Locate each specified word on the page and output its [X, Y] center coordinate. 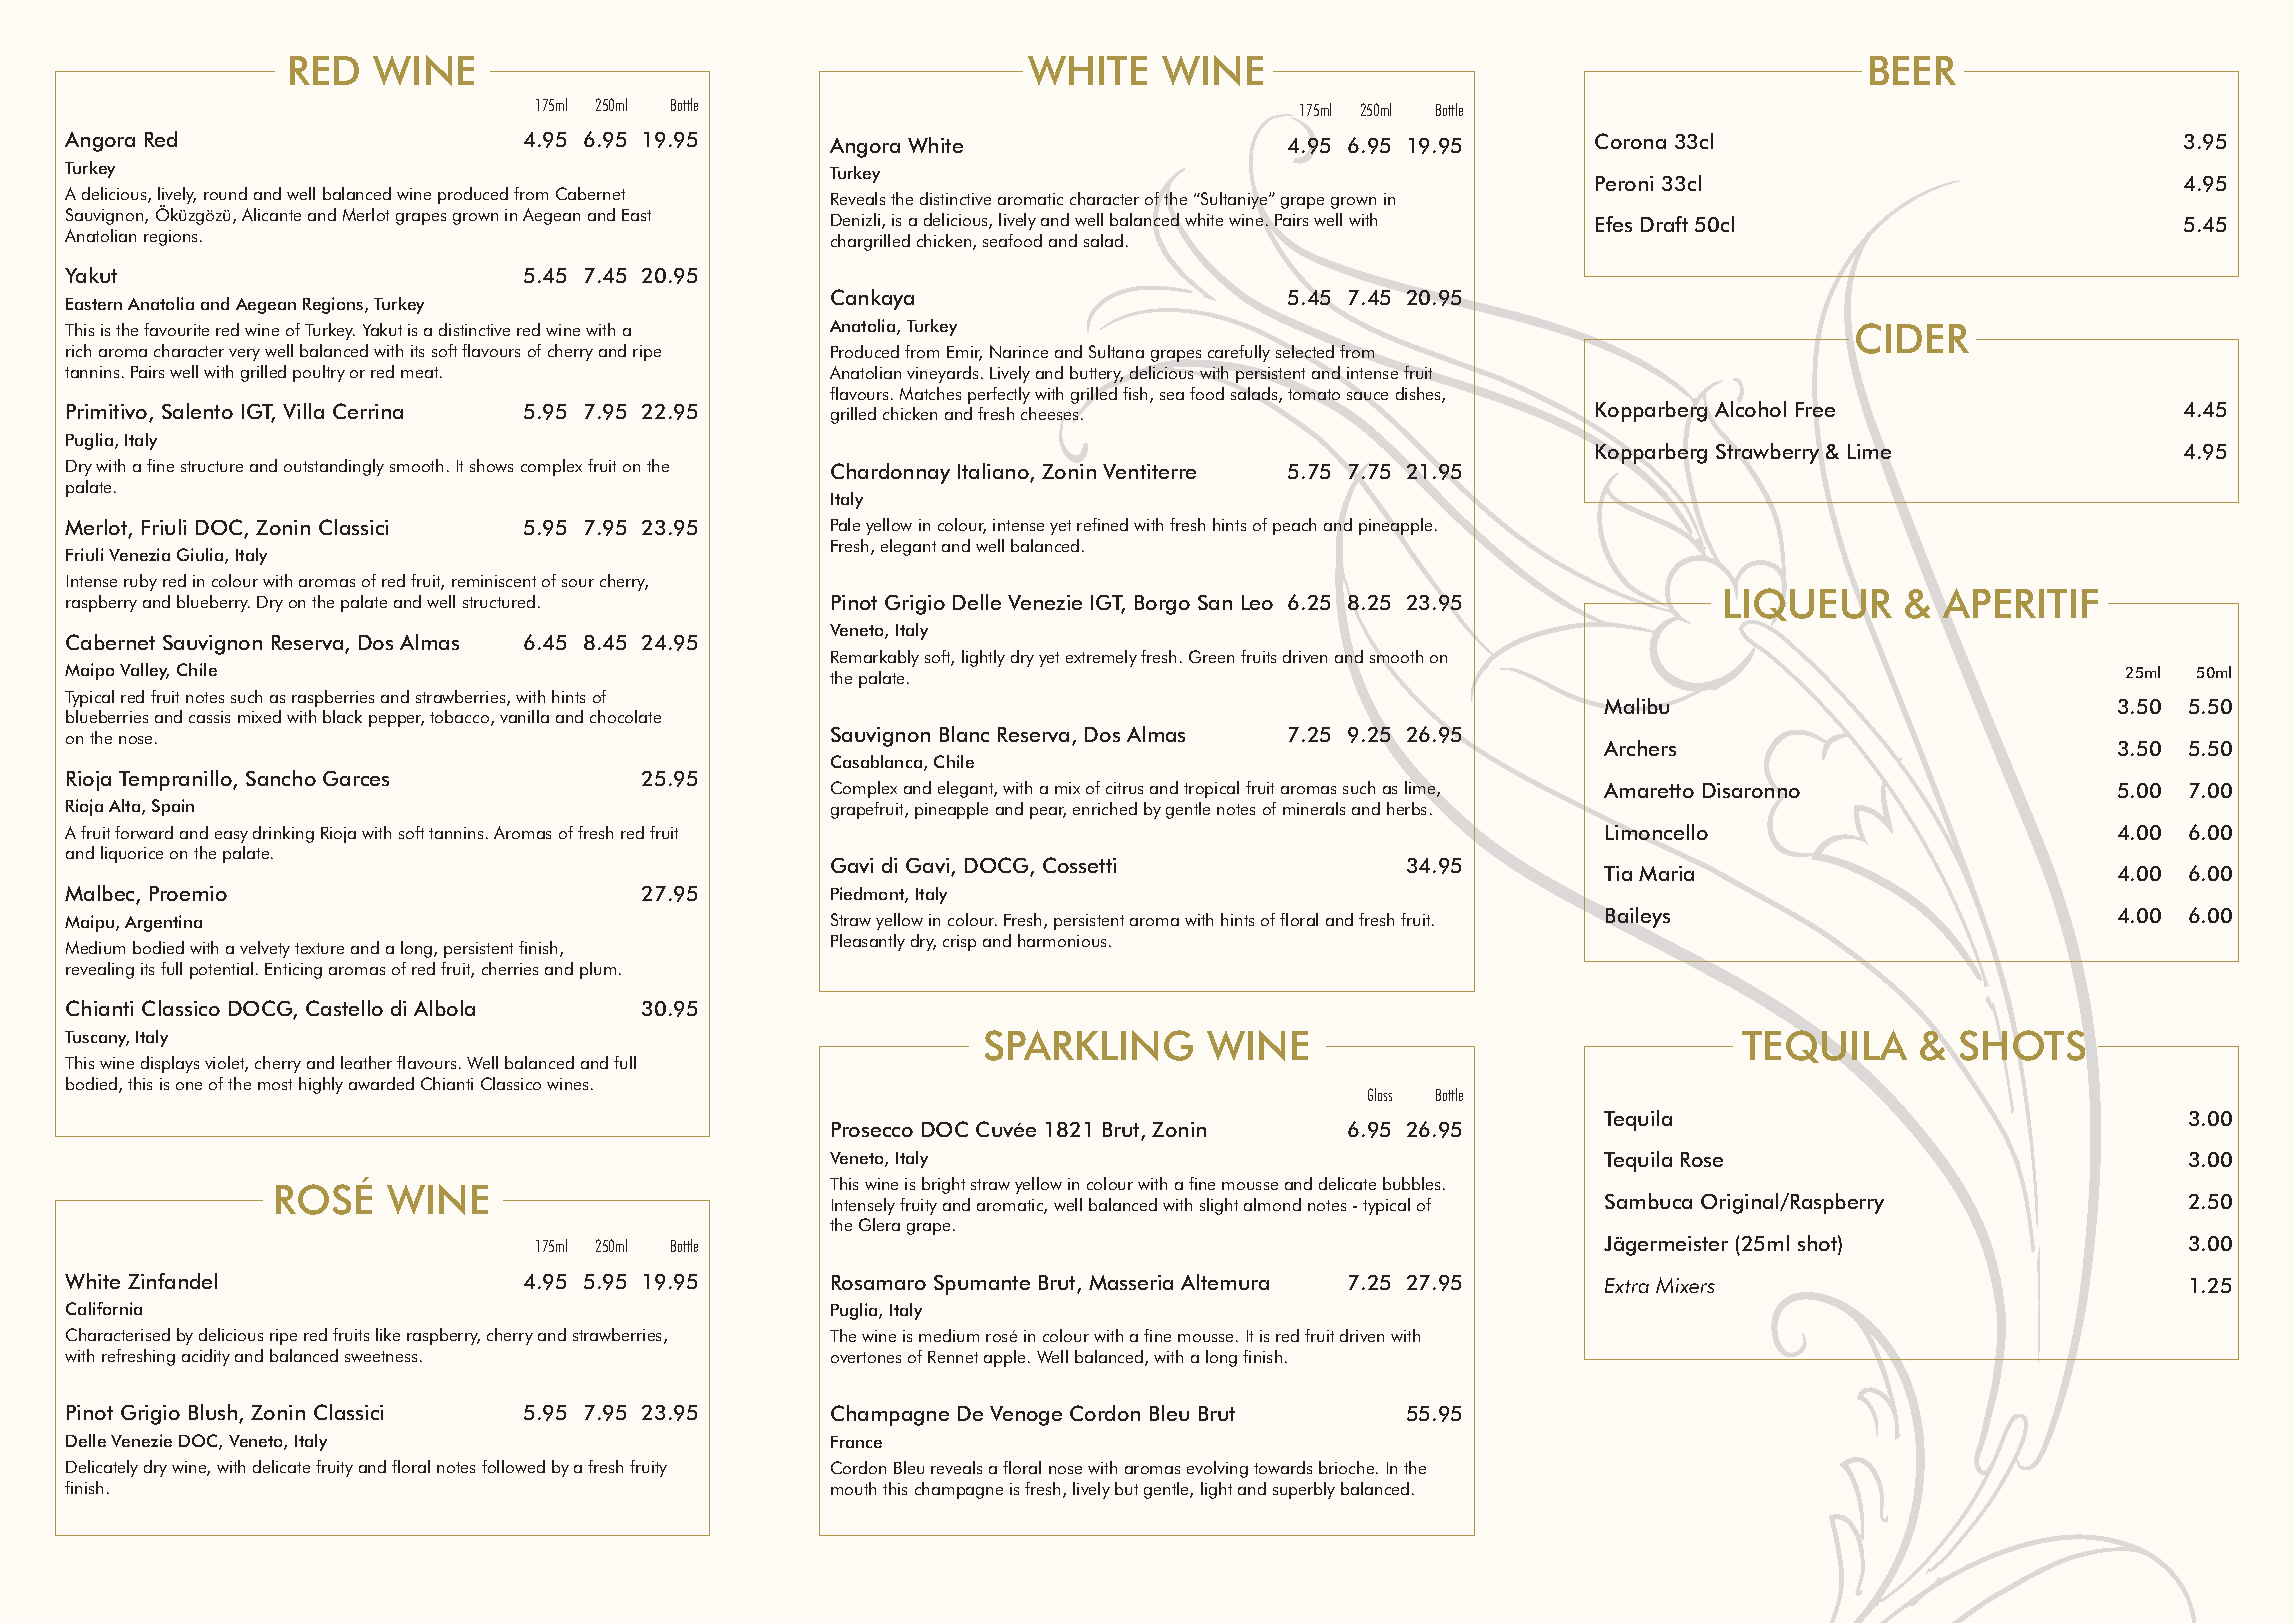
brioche [1348, 1467]
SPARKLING [1089, 1045]
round [225, 193]
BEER [1913, 70]
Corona [1630, 141]
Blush [214, 1413]
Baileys [1638, 917]
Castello [344, 1008]
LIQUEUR [1808, 604]
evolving [1217, 1469]
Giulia [201, 556]
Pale [845, 524]
